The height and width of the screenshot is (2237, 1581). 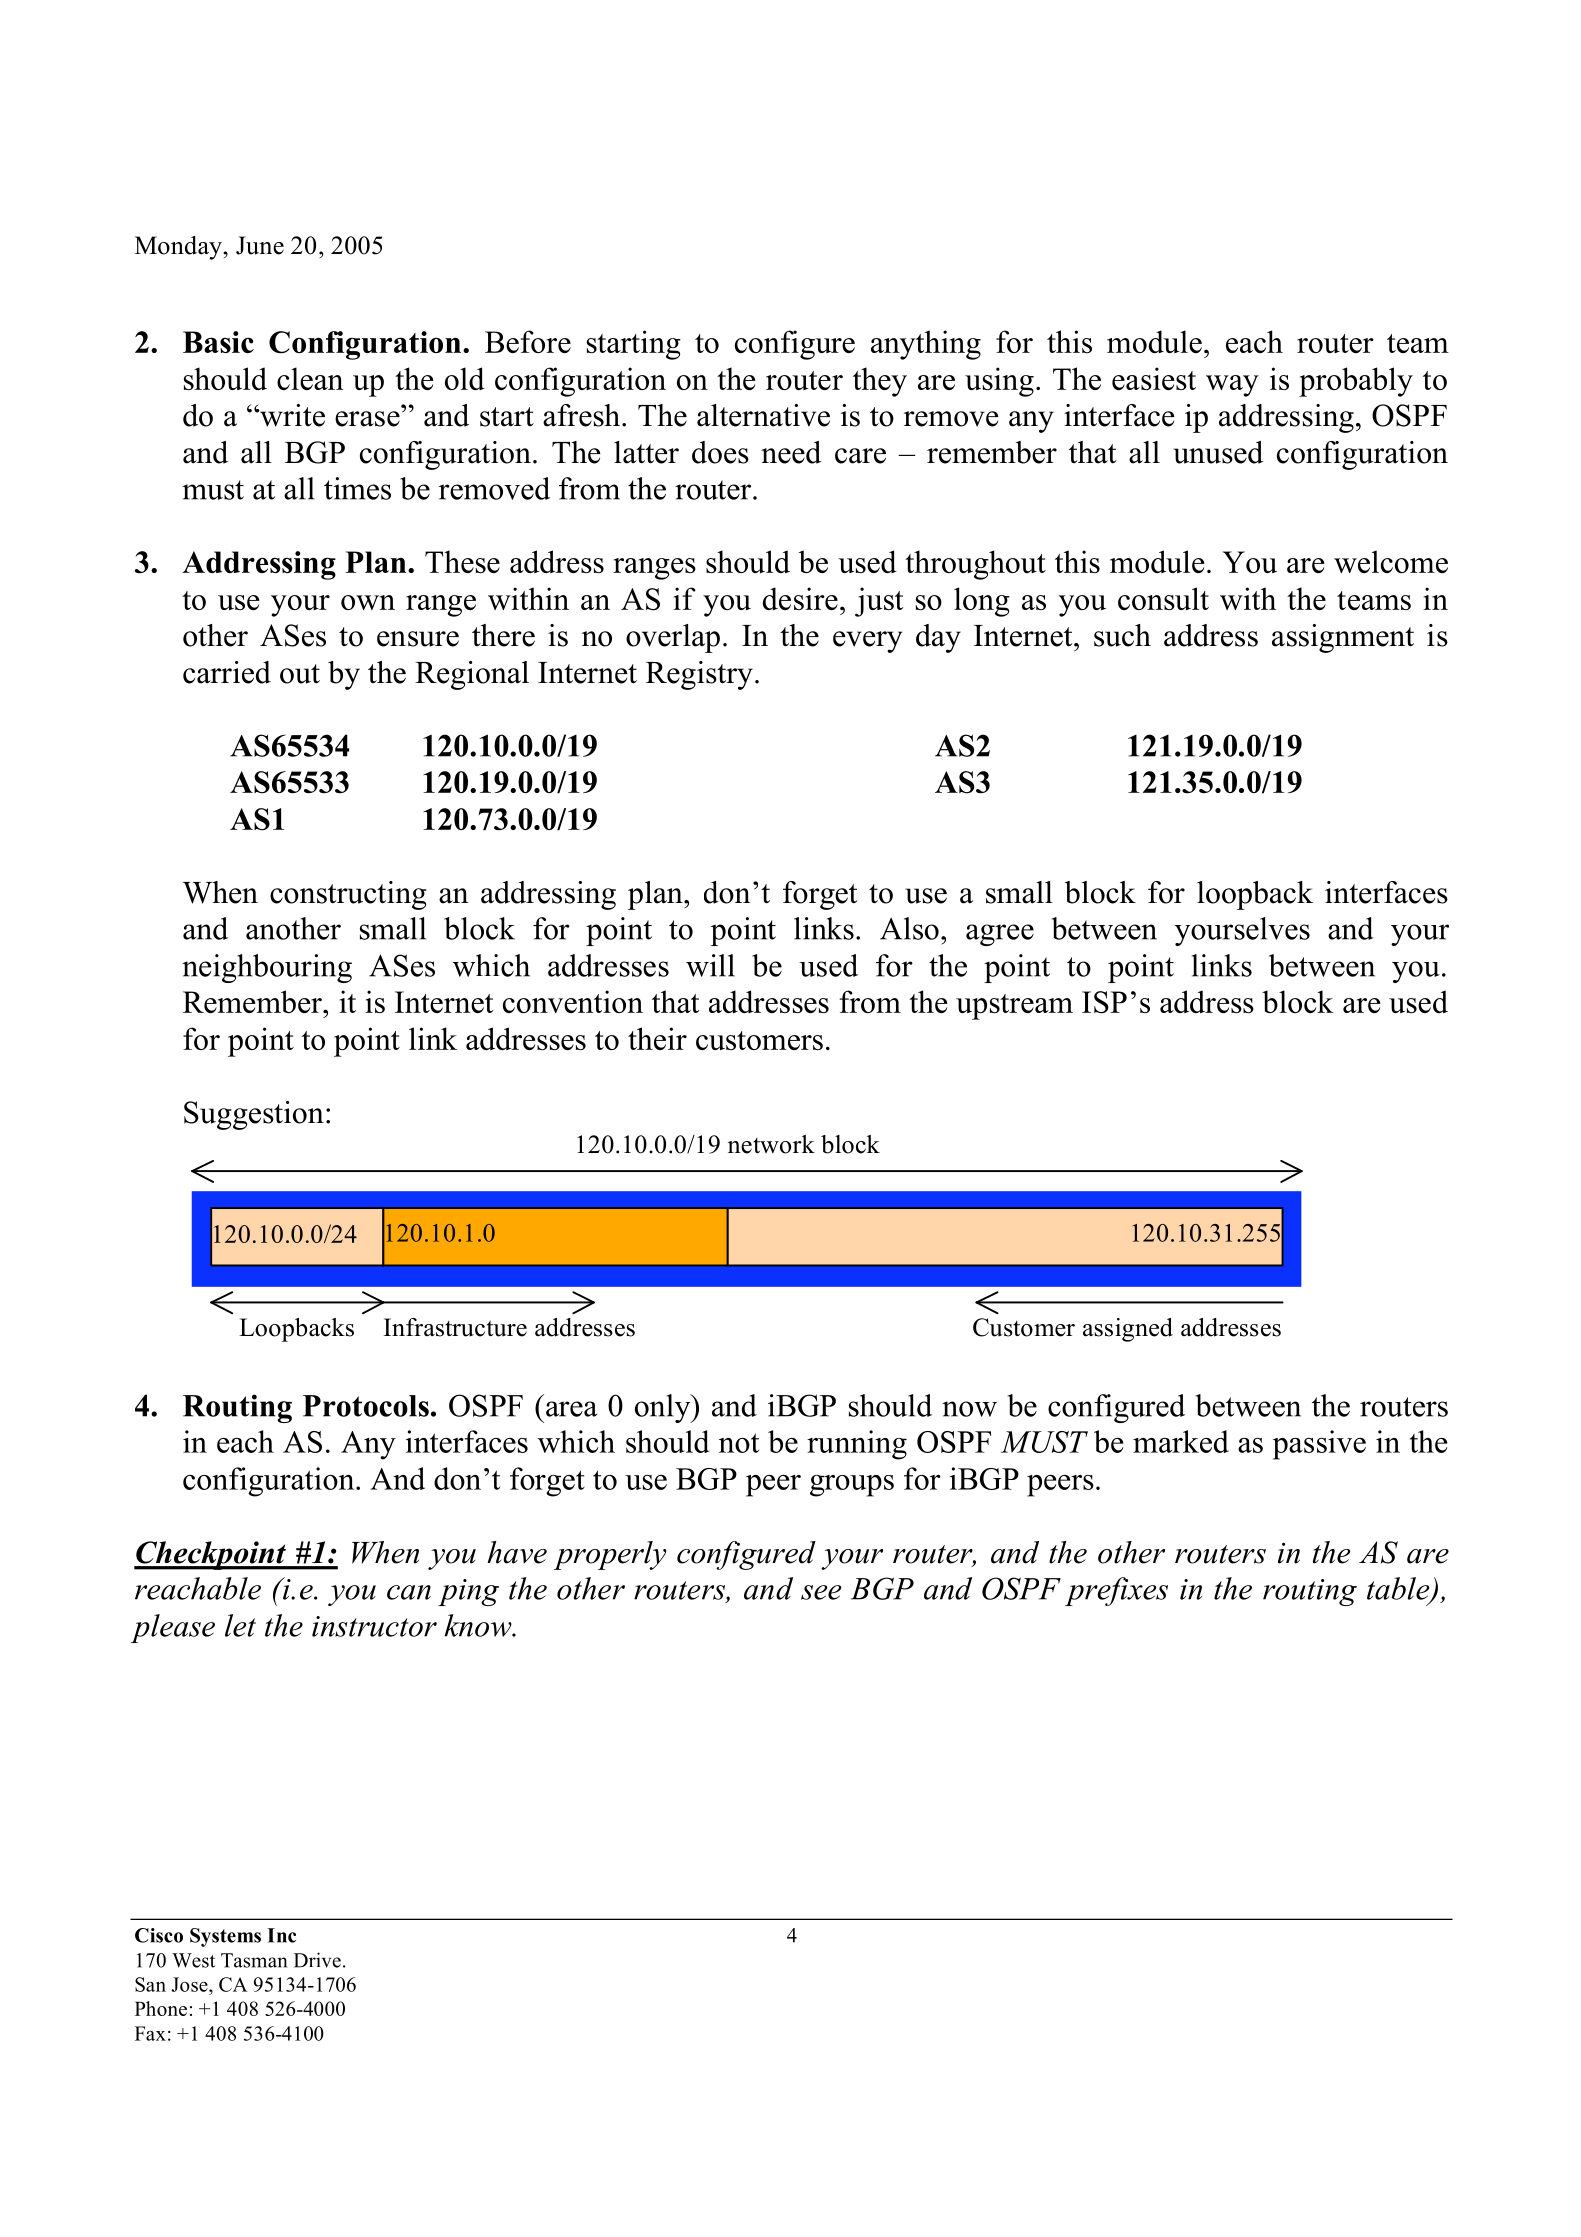 I want to click on Drive, so click(x=317, y=1960).
